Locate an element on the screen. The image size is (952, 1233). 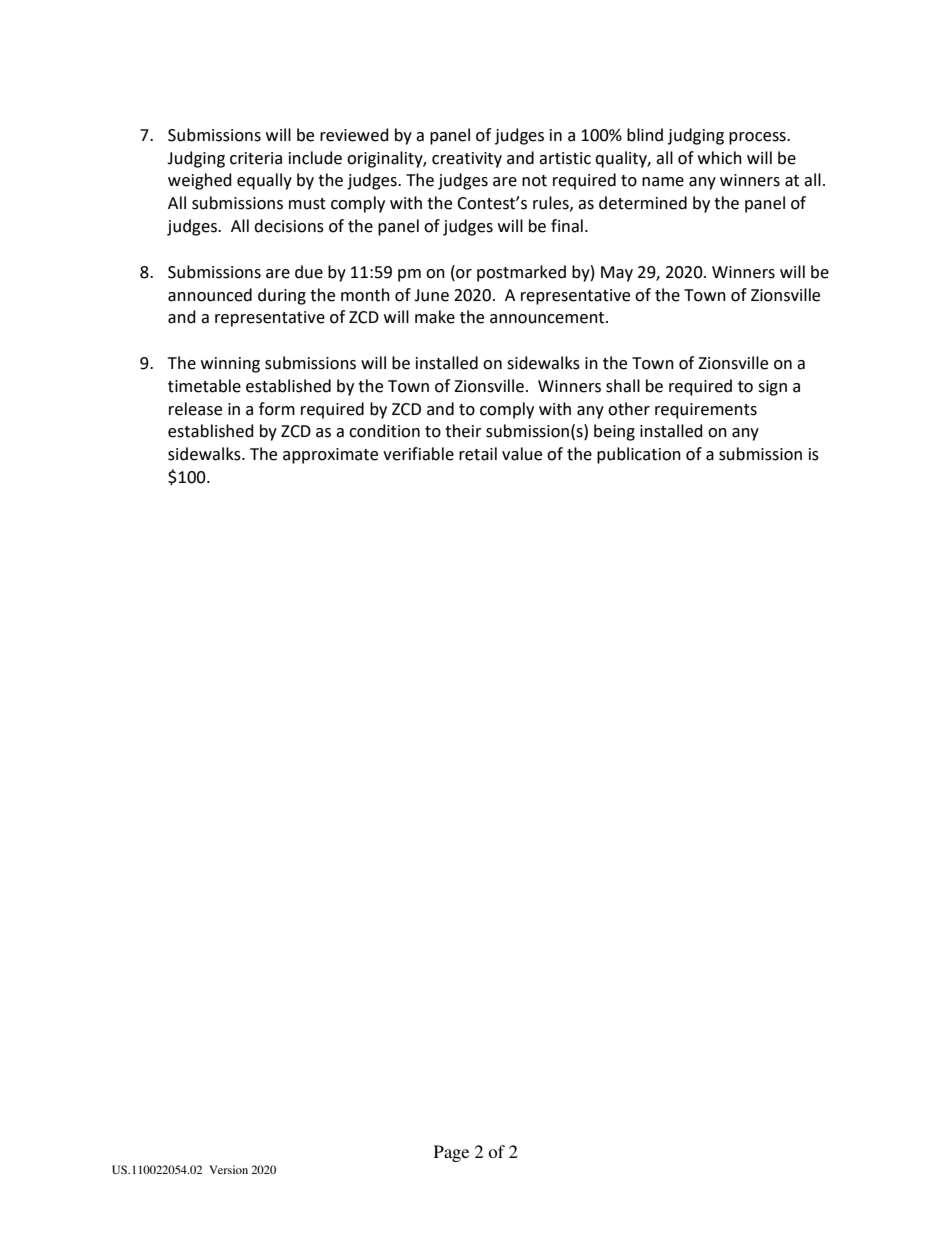
which is located at coordinates (720, 158).
